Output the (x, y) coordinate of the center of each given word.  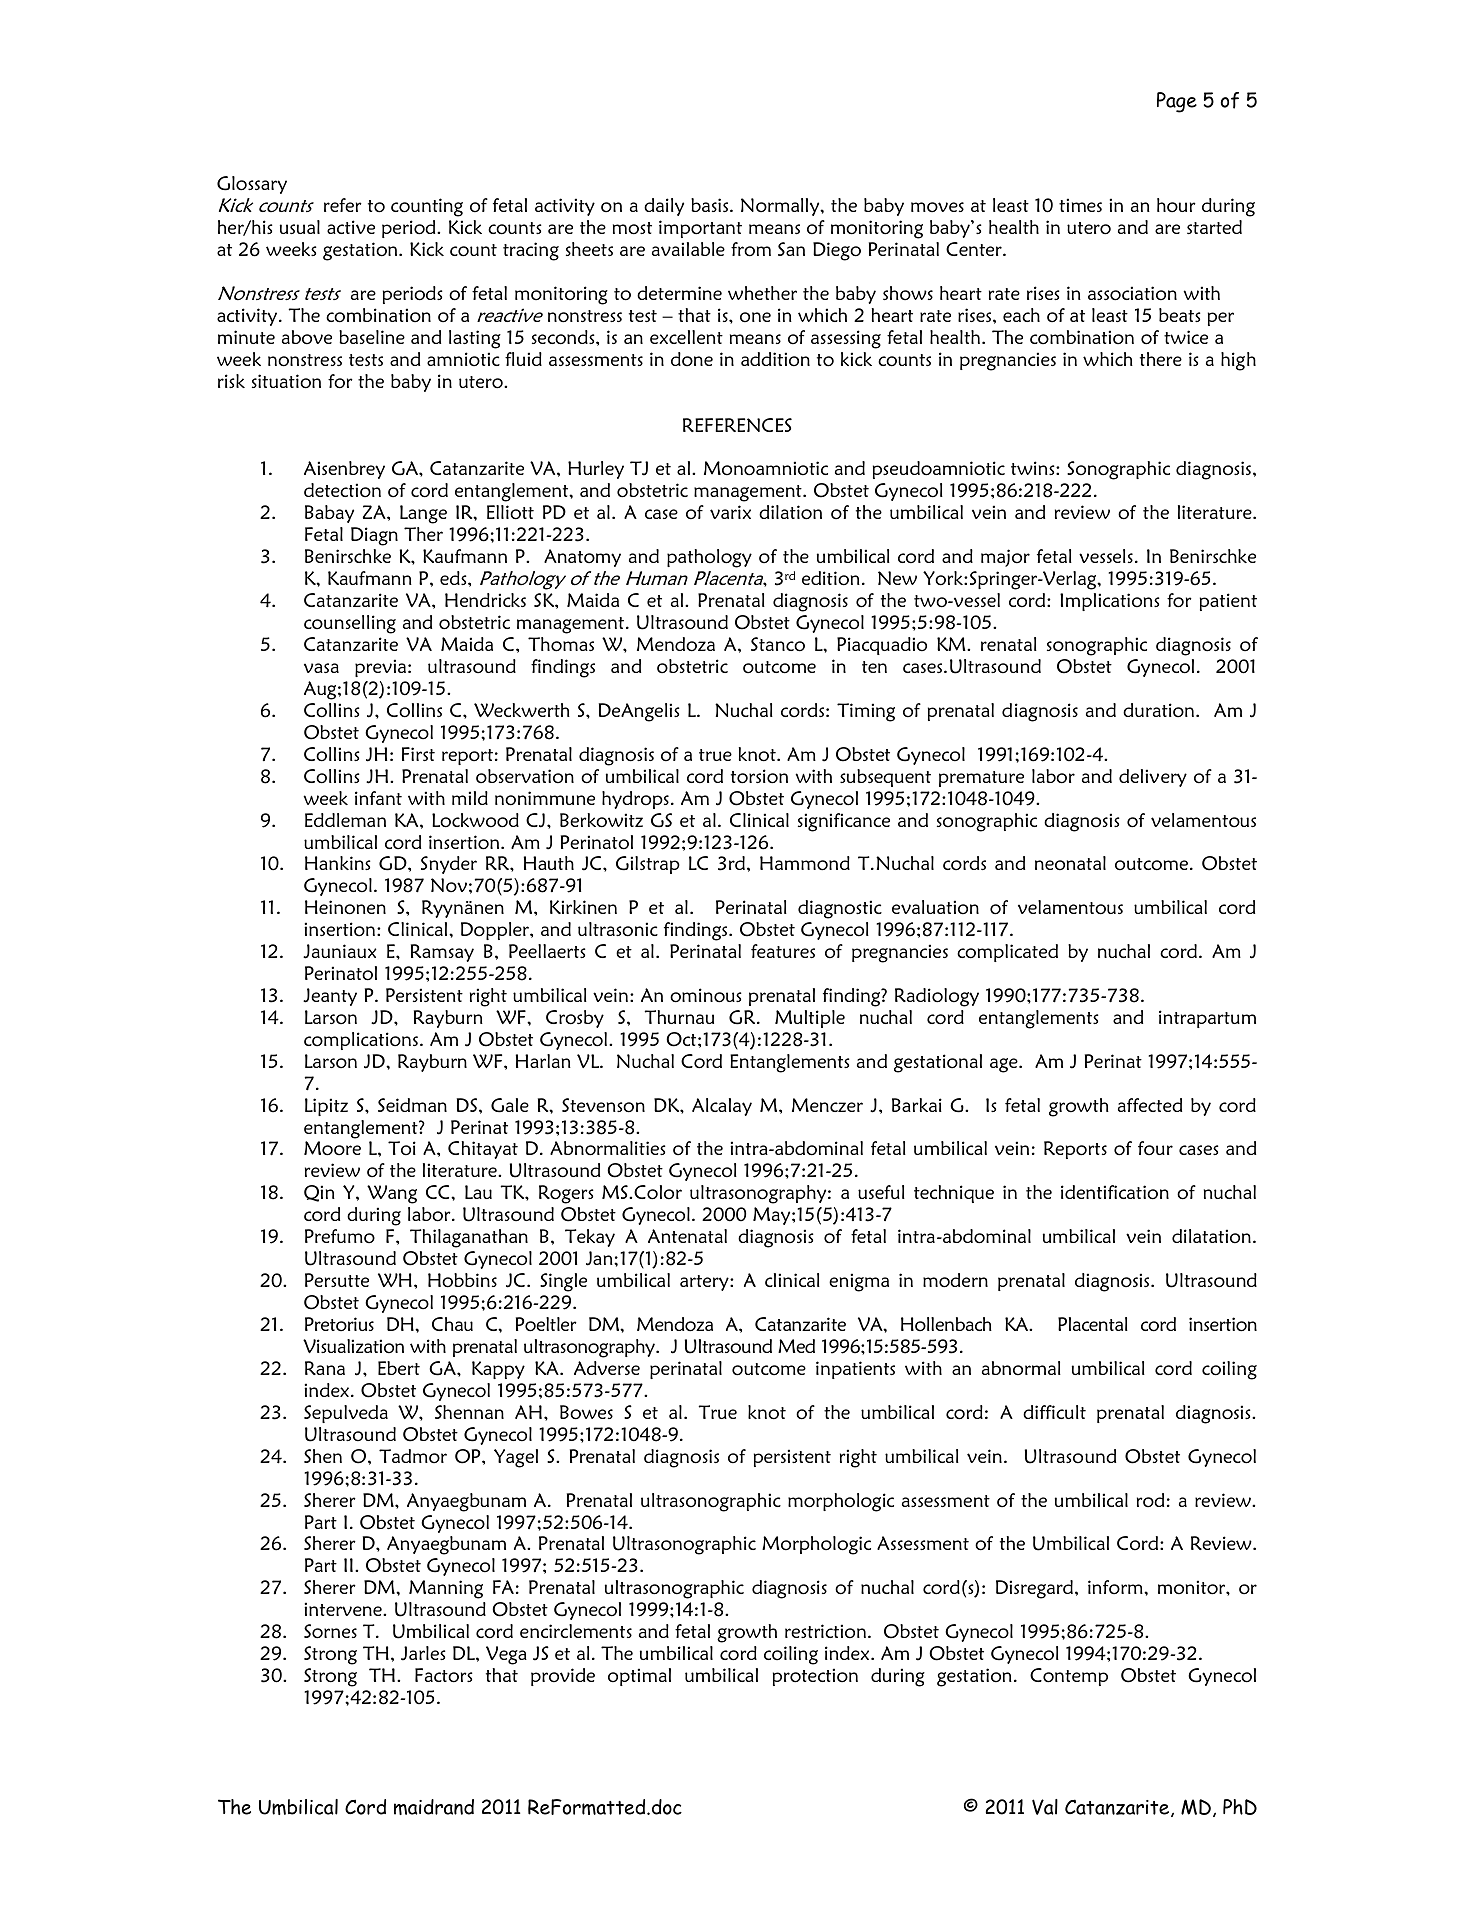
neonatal (1070, 863)
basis (711, 205)
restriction (825, 1631)
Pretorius (339, 1324)
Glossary (252, 185)
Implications (1109, 602)
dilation (790, 512)
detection (342, 490)
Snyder (449, 865)
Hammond (805, 863)
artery (705, 1283)
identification (1115, 1192)
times (1080, 205)
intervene (344, 1609)
